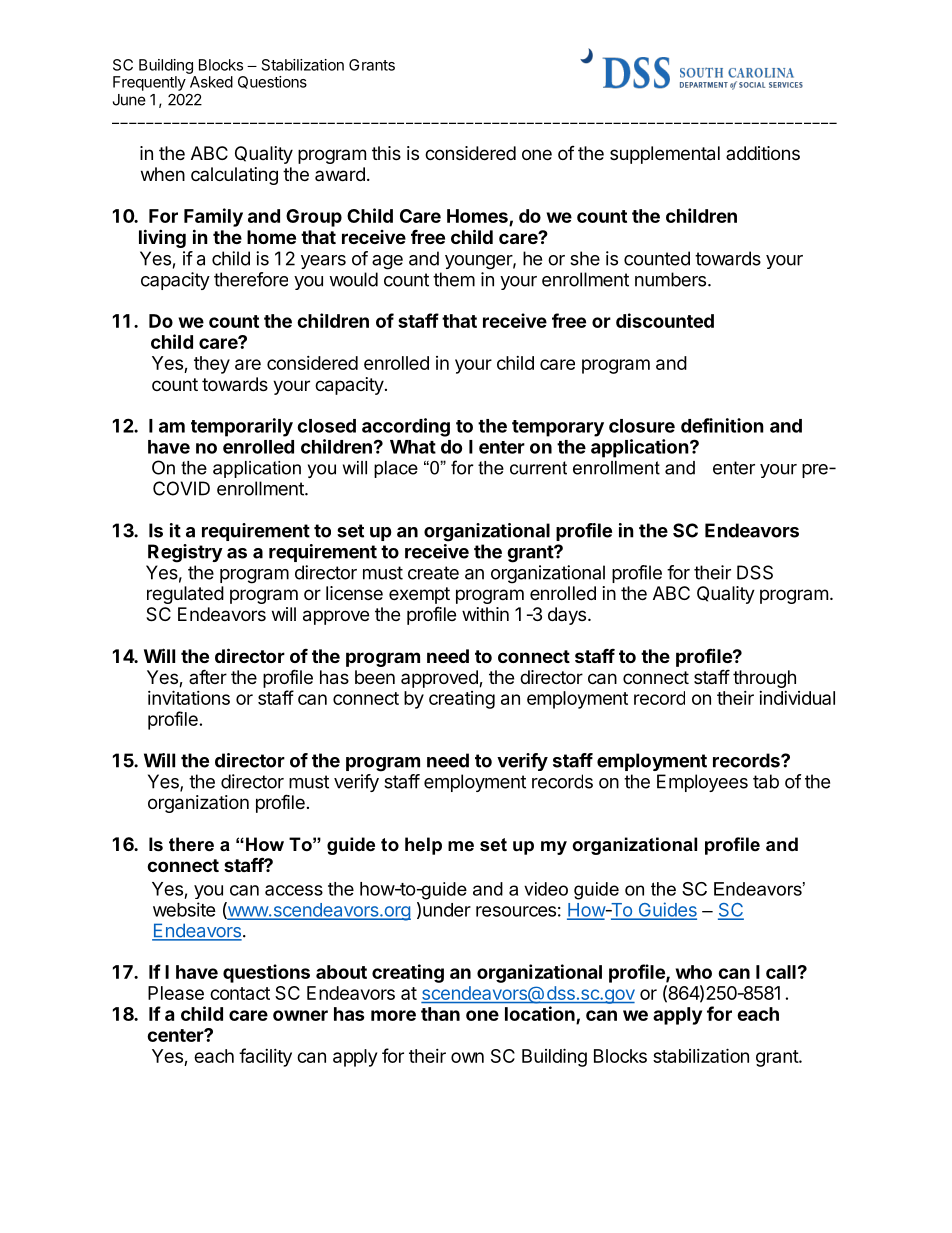 Image resolution: width=952 pixels, height=1233 pixels. Describe the element at coordinates (185, 553) in the page. I see `Registry` at that location.
